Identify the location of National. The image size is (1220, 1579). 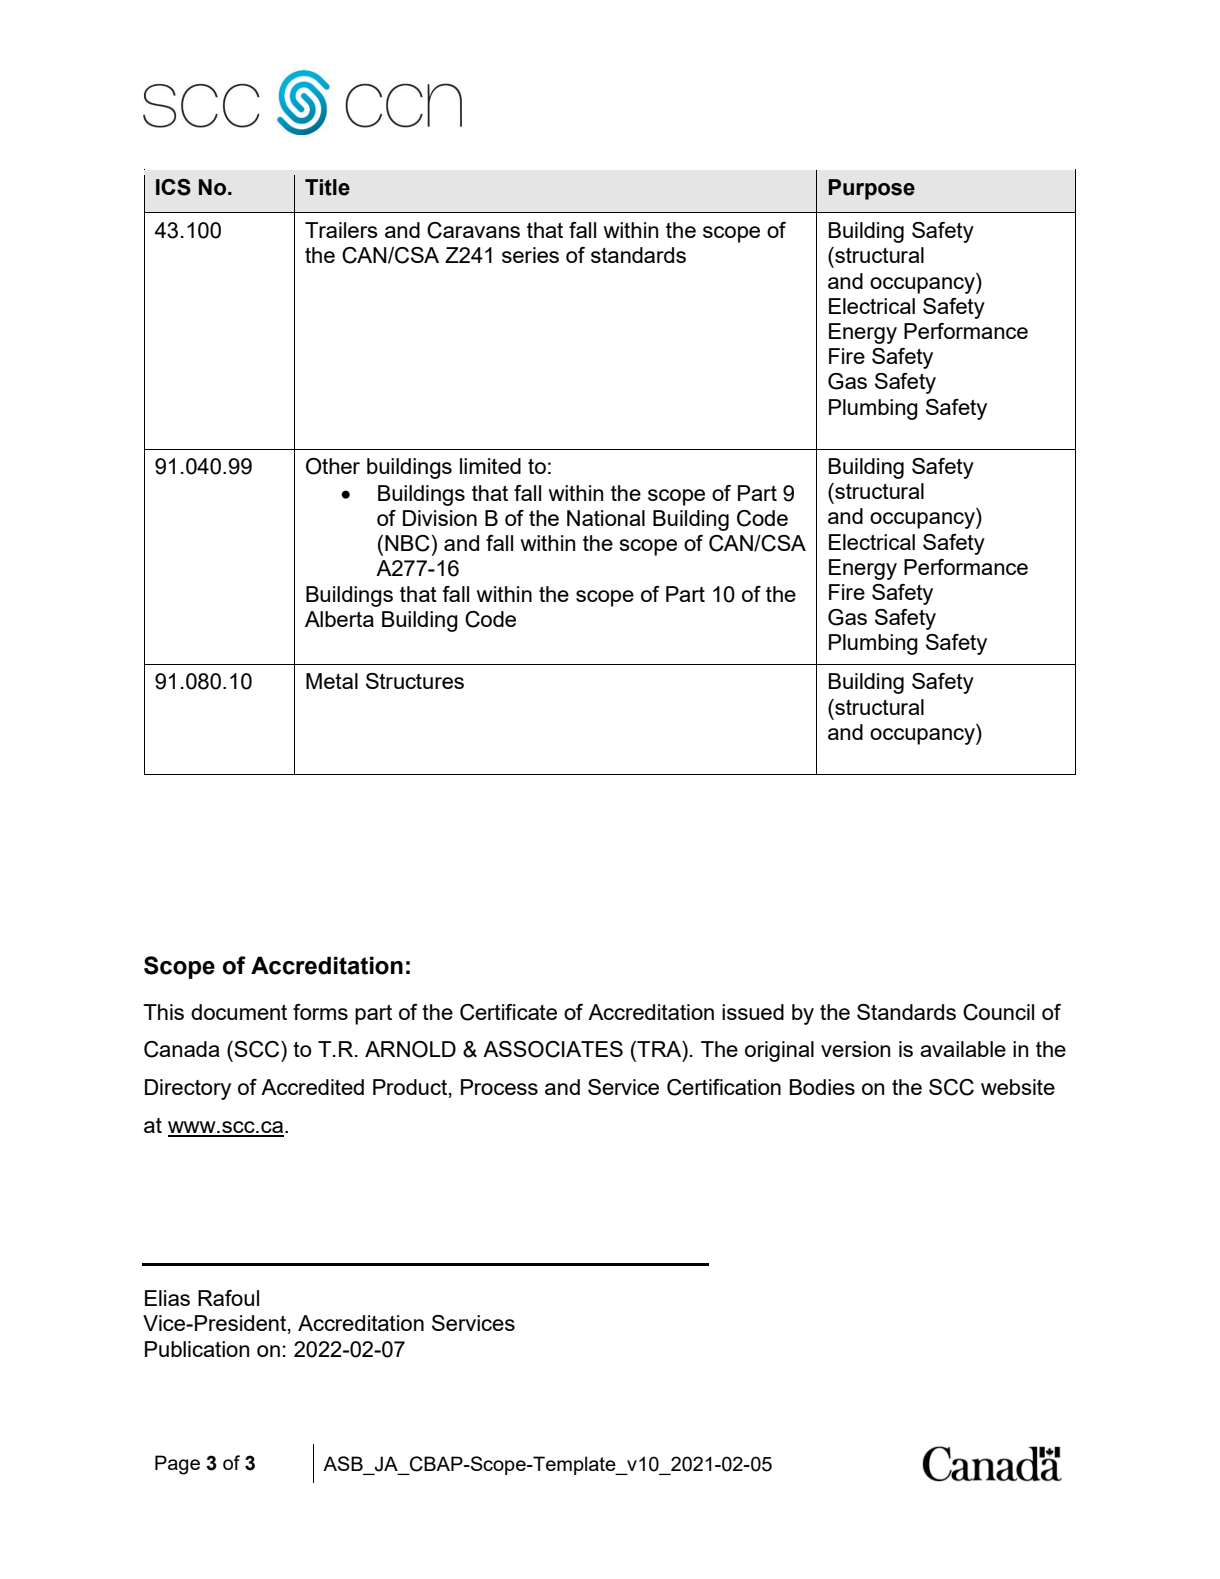
(606, 518).
